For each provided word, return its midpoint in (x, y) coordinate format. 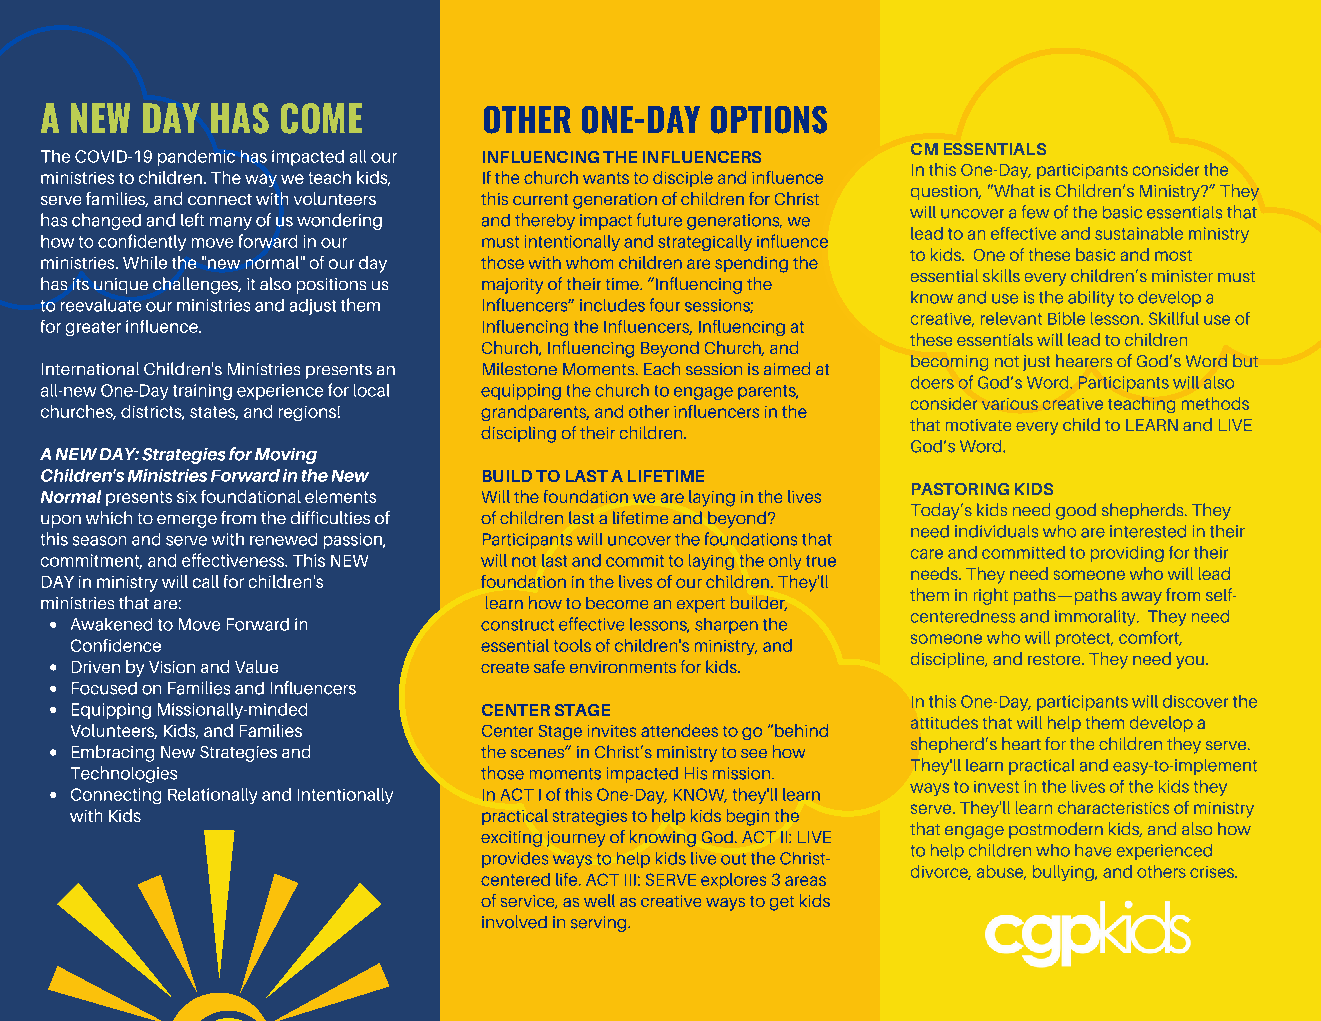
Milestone (520, 368)
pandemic (196, 158)
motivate (978, 425)
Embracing (113, 753)
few (1035, 212)
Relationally (212, 796)
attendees (679, 730)
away (1142, 598)
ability (1091, 299)
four (665, 305)
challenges (197, 285)
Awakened (111, 624)
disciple (683, 179)
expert (701, 605)
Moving (286, 456)
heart (1021, 743)
